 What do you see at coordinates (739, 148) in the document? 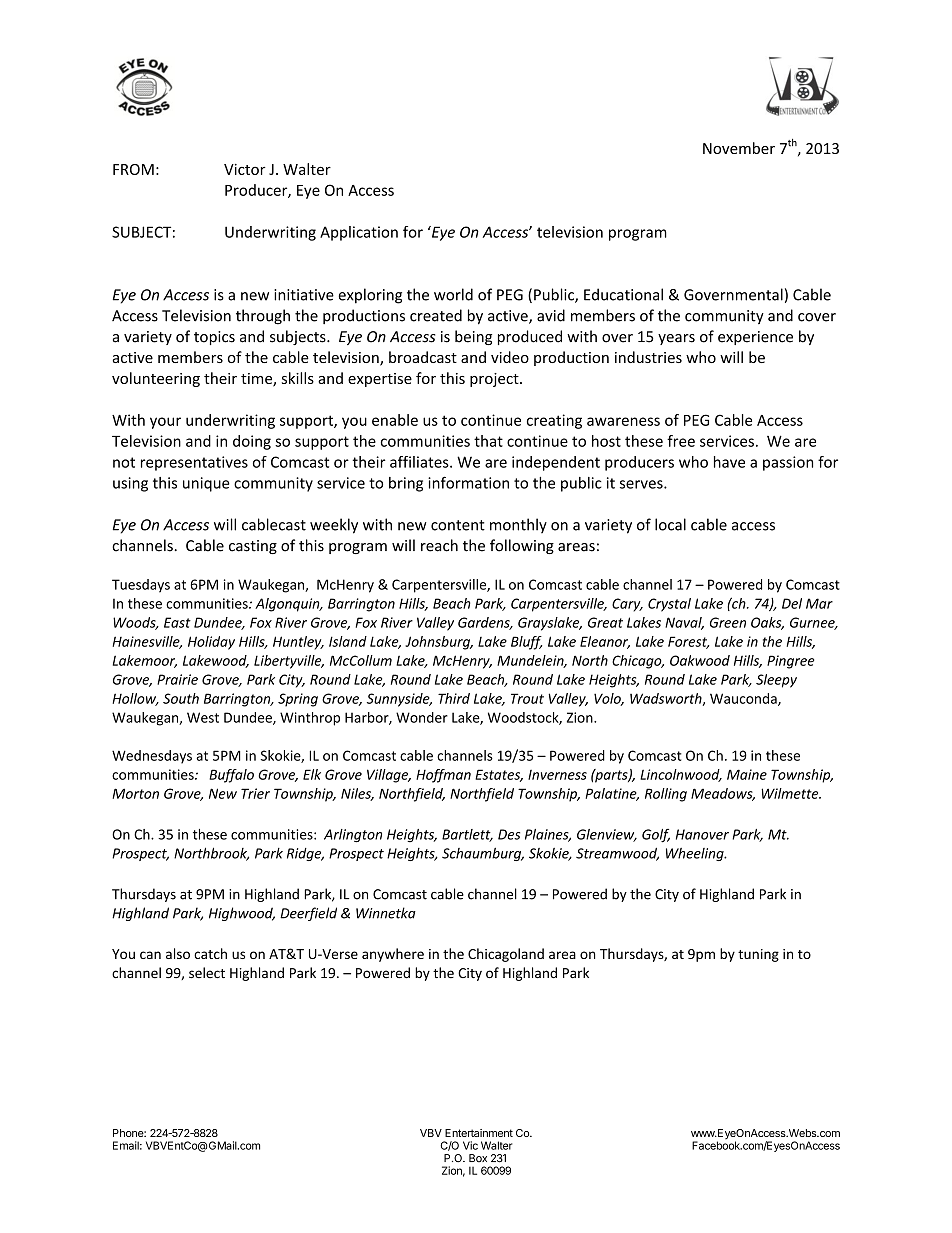
I see `November` at bounding box center [739, 148].
